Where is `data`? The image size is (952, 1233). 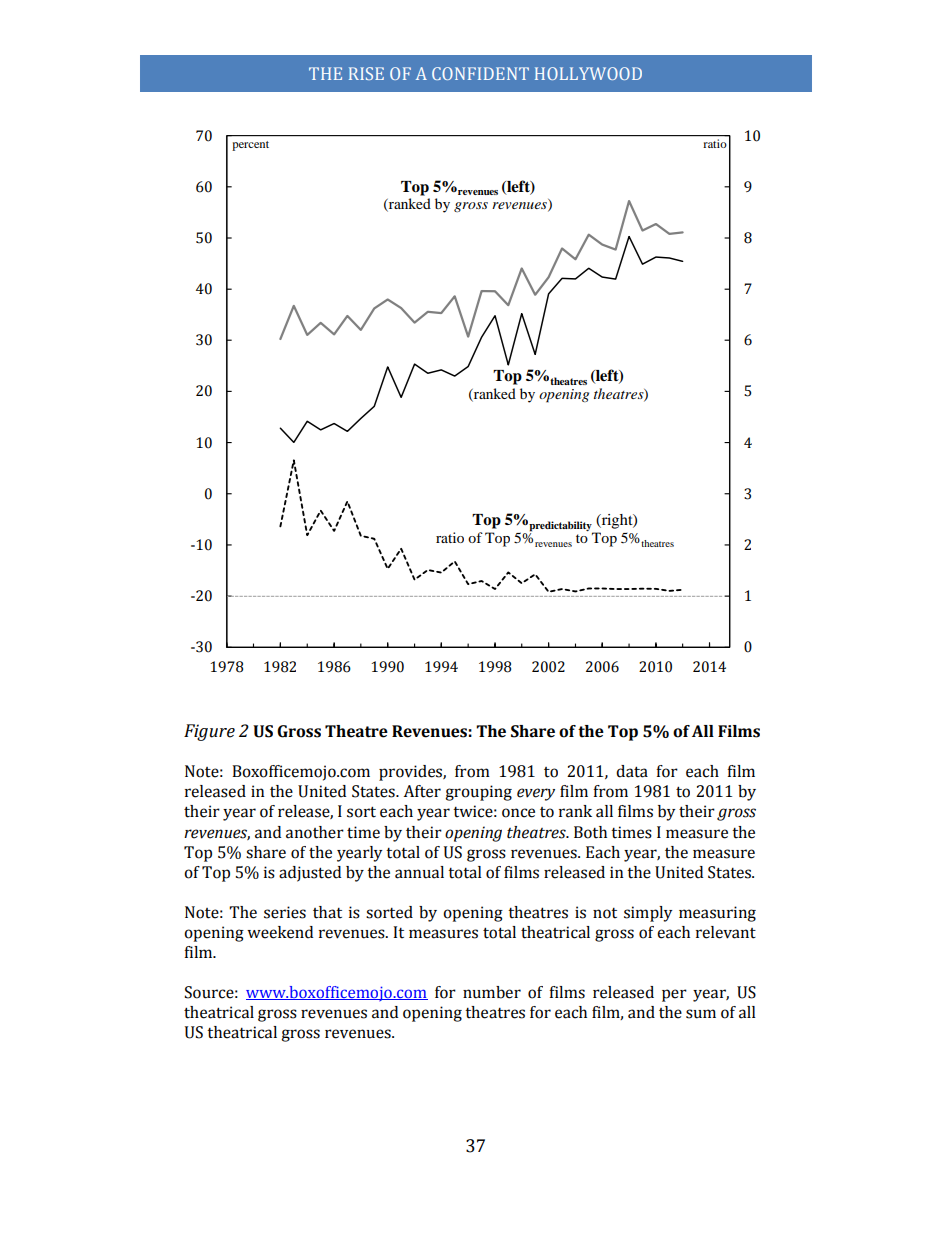 data is located at coordinates (632, 771).
